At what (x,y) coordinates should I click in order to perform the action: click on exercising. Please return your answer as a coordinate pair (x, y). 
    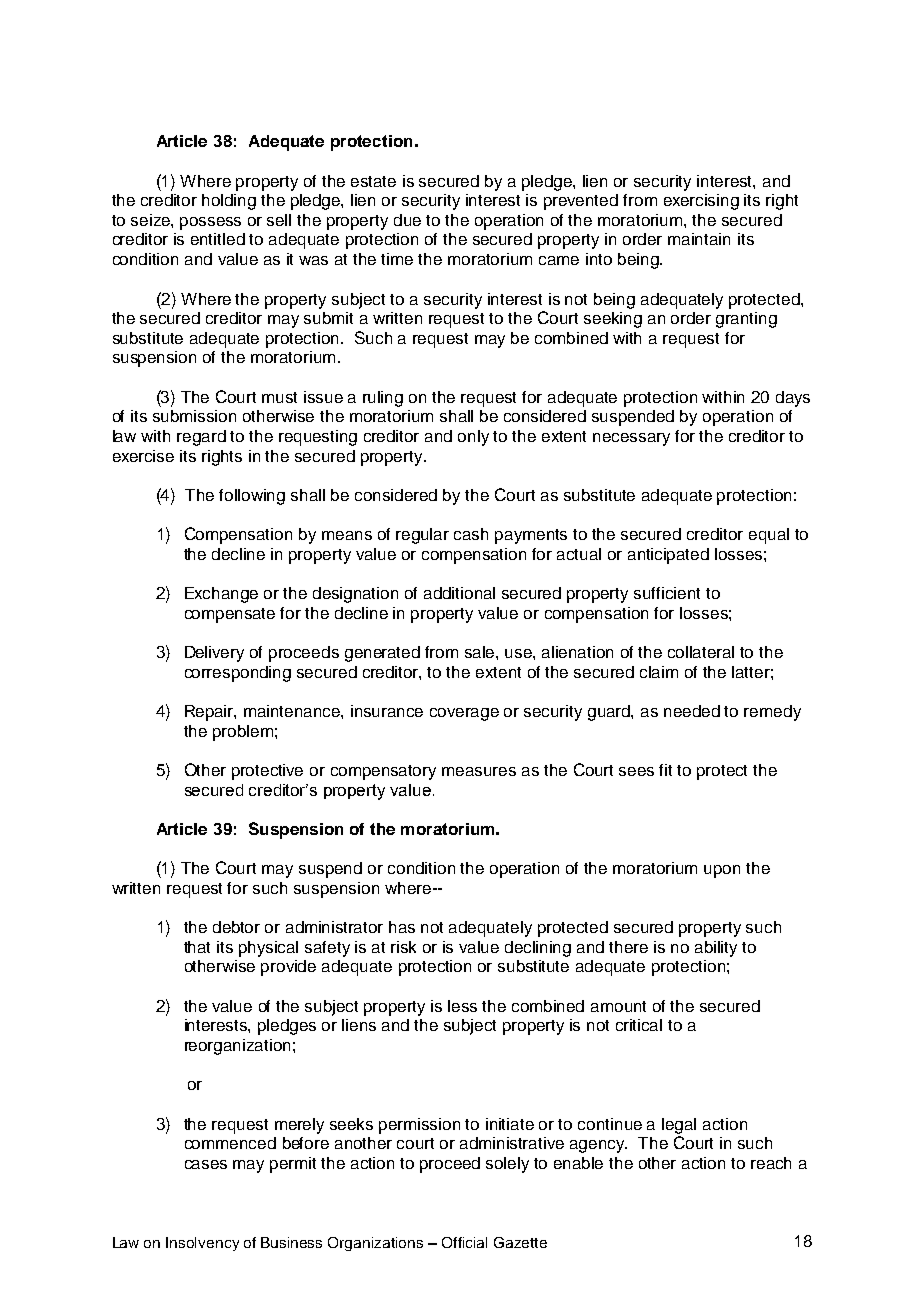
    Looking at the image, I should click on (701, 202).
